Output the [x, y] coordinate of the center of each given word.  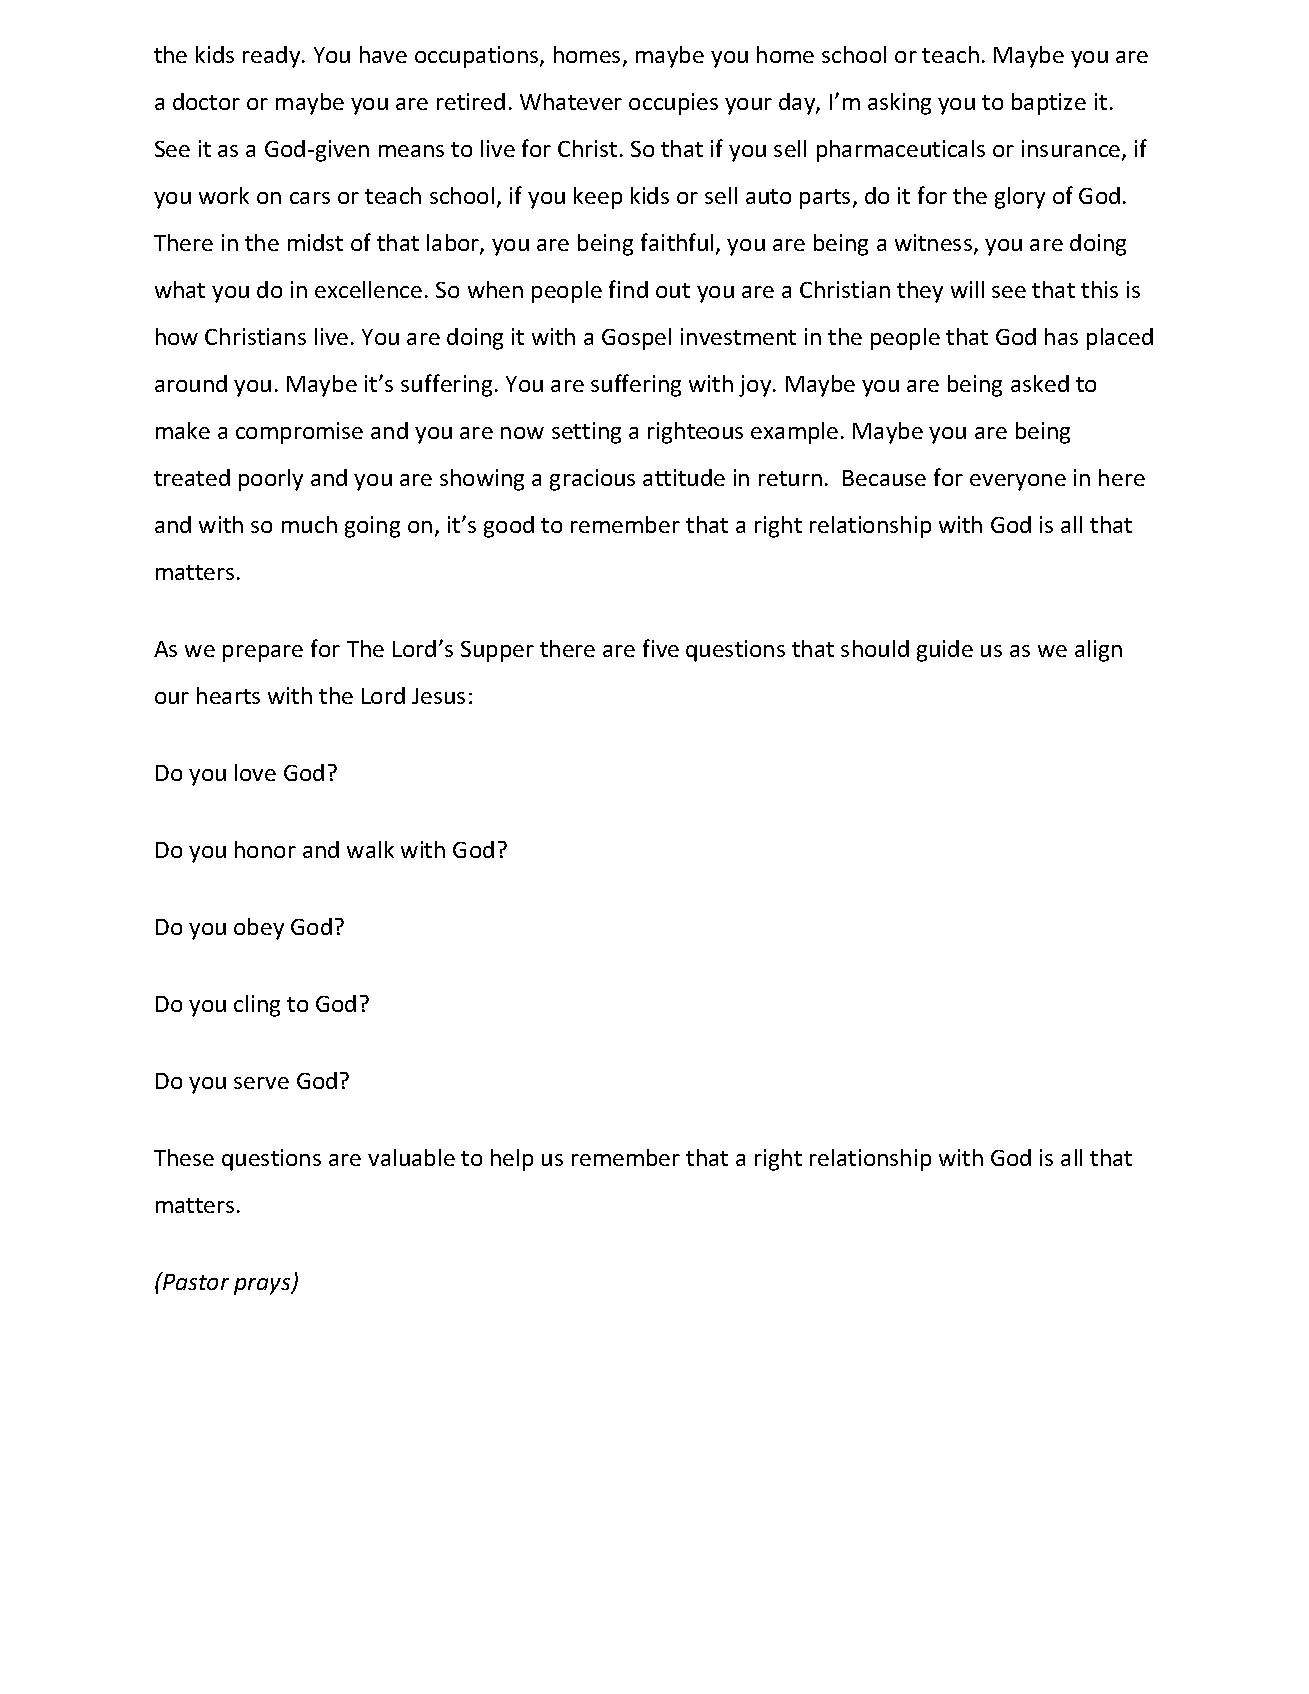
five [661, 648]
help [512, 1160]
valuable [411, 1157]
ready [273, 57]
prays [263, 1286]
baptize [1049, 104]
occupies [673, 104]
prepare [263, 653]
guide [945, 651]
